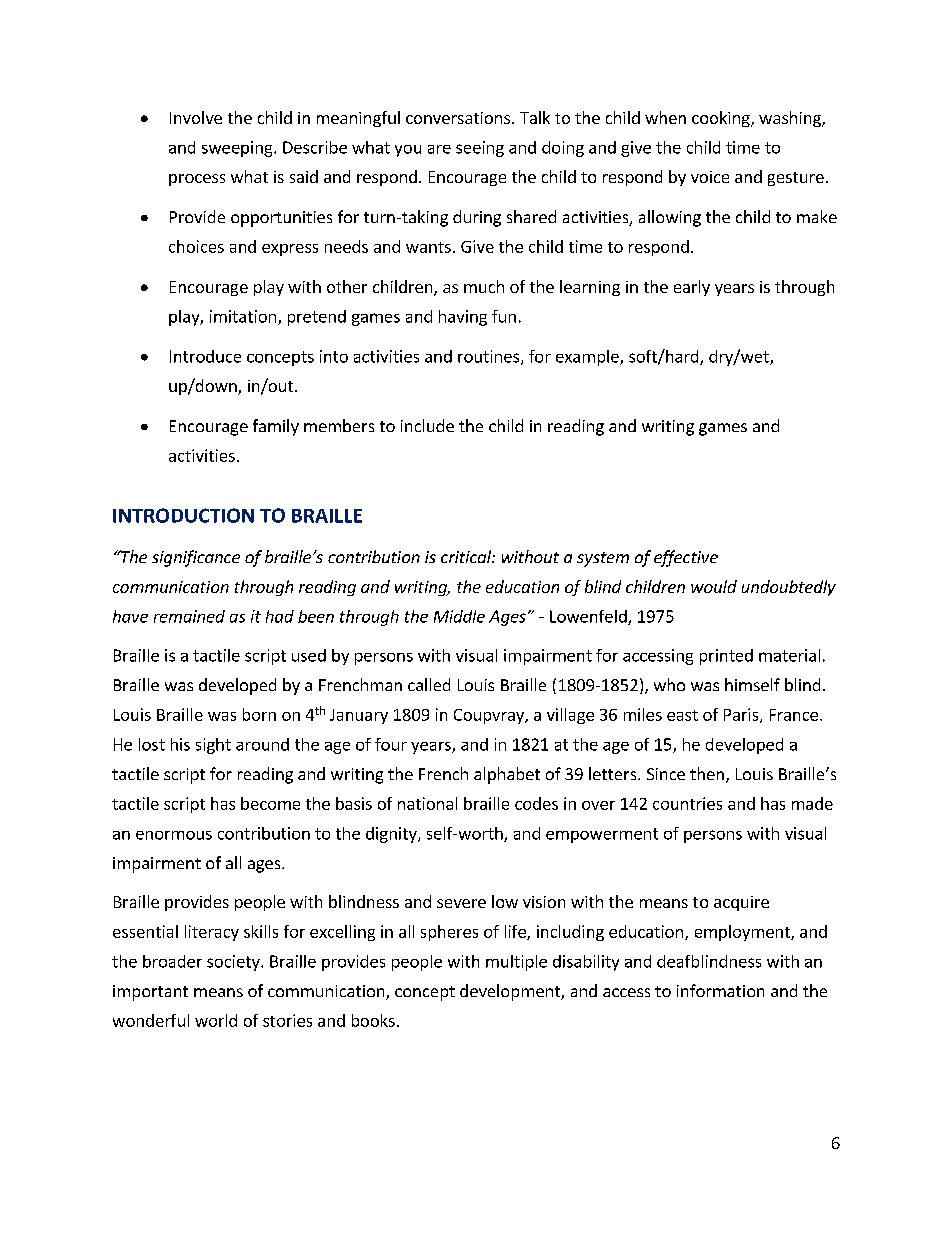 The width and height of the screenshot is (952, 1233). What do you see at coordinates (216, 1020) in the screenshot?
I see `world` at bounding box center [216, 1020].
